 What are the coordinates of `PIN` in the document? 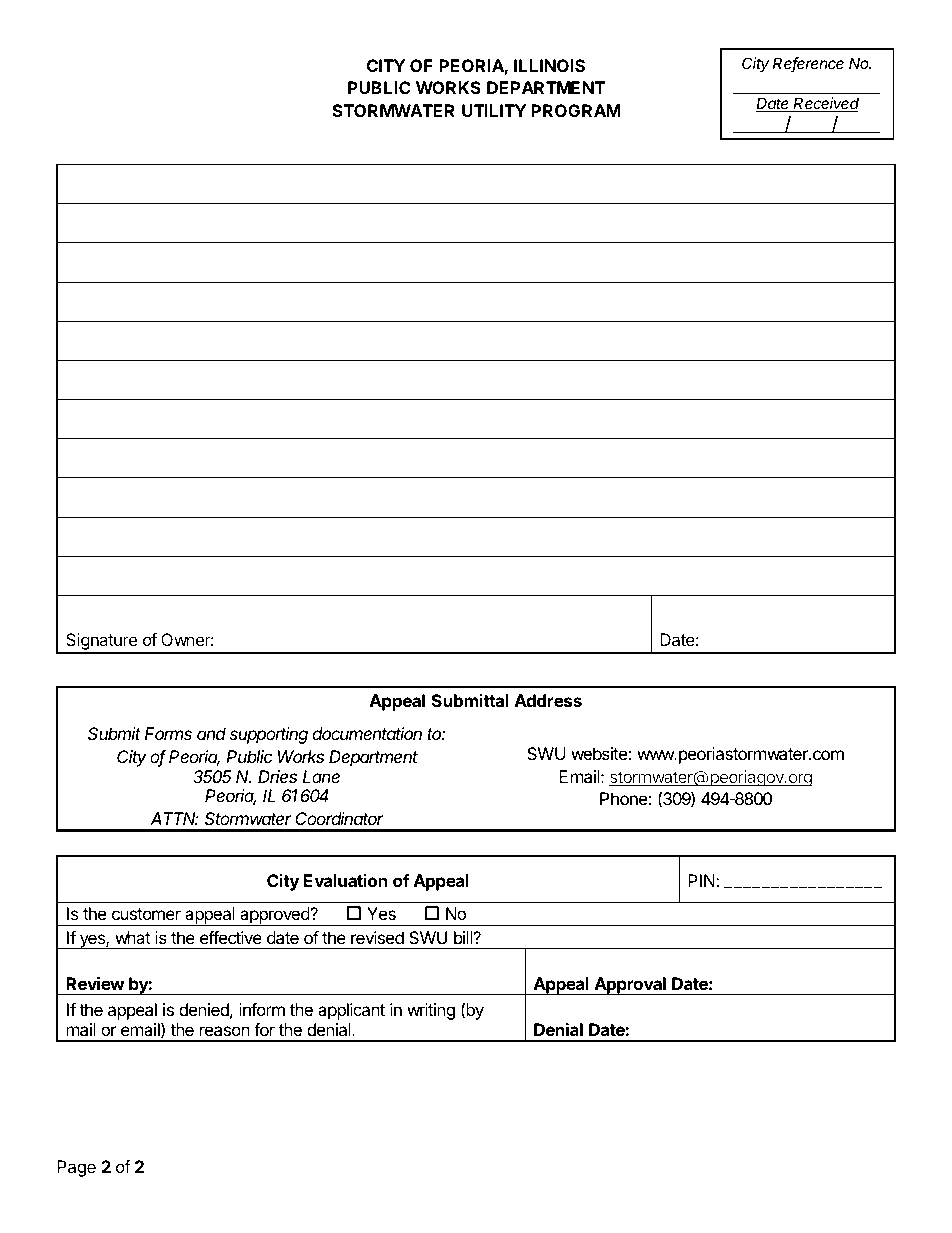 It's located at (702, 880).
